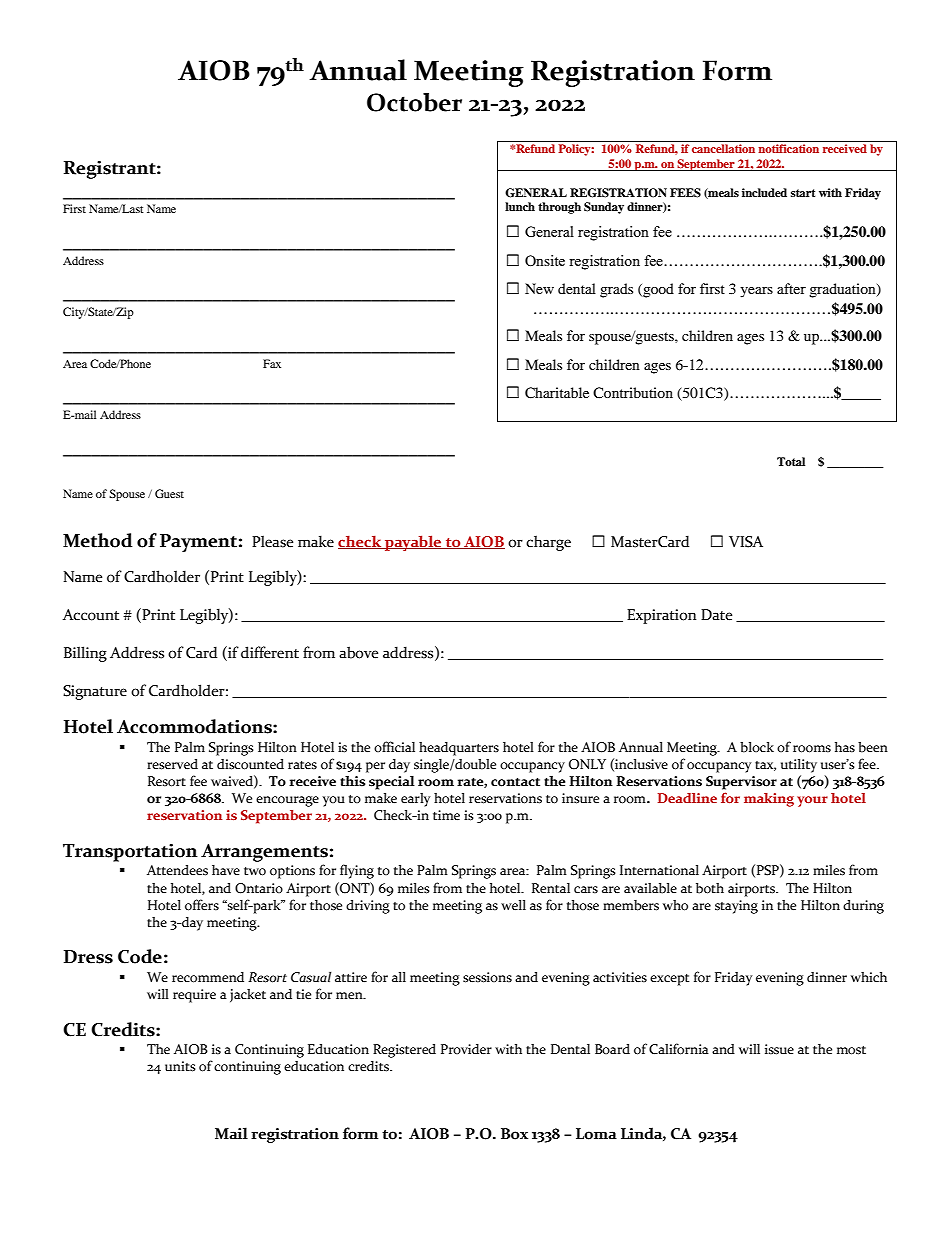 This screenshot has width=952, height=1233. Describe the element at coordinates (756, 292) in the screenshot. I see `years` at that location.
